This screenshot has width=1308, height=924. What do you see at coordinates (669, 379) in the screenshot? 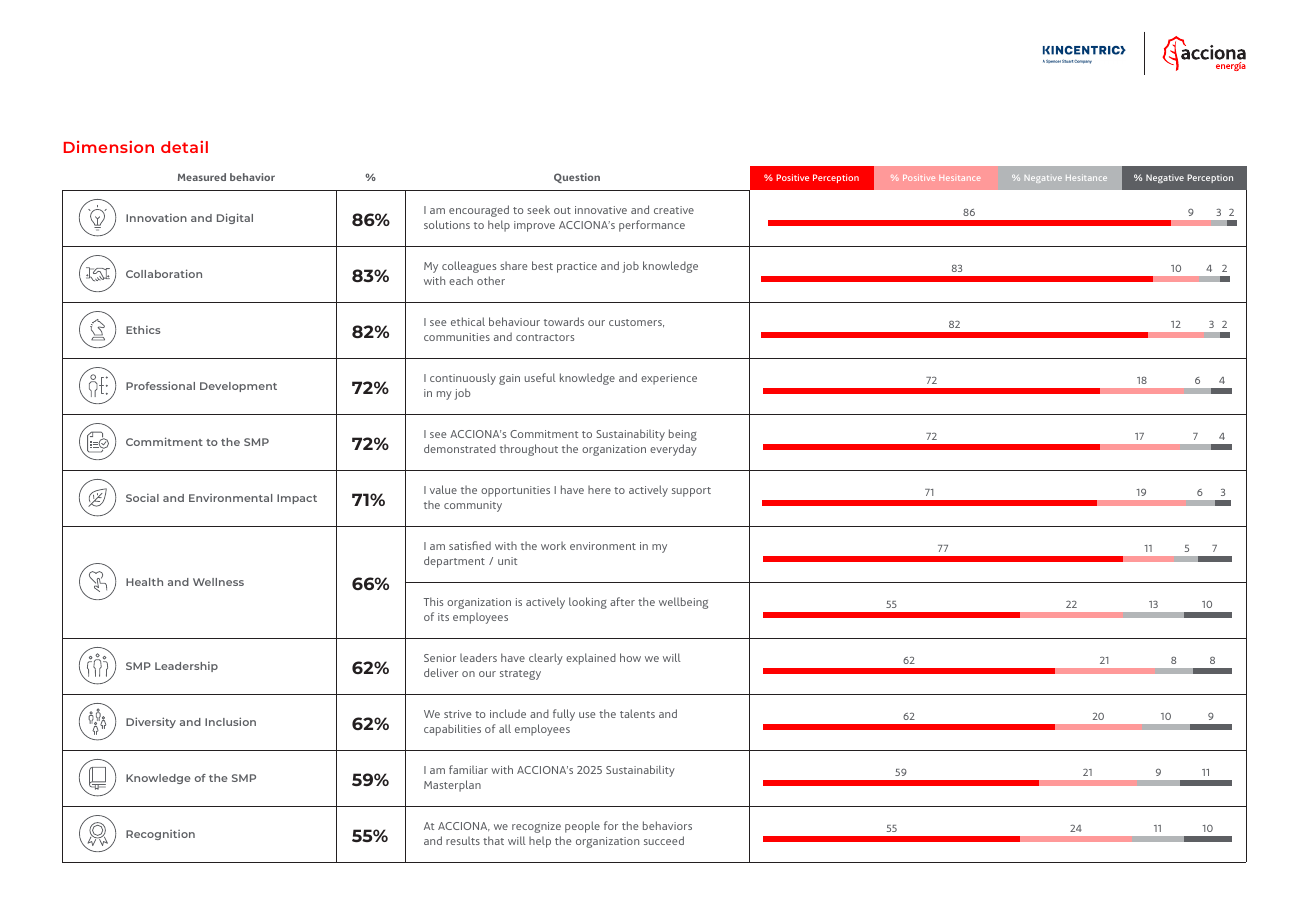
I see `experience` at bounding box center [669, 379].
